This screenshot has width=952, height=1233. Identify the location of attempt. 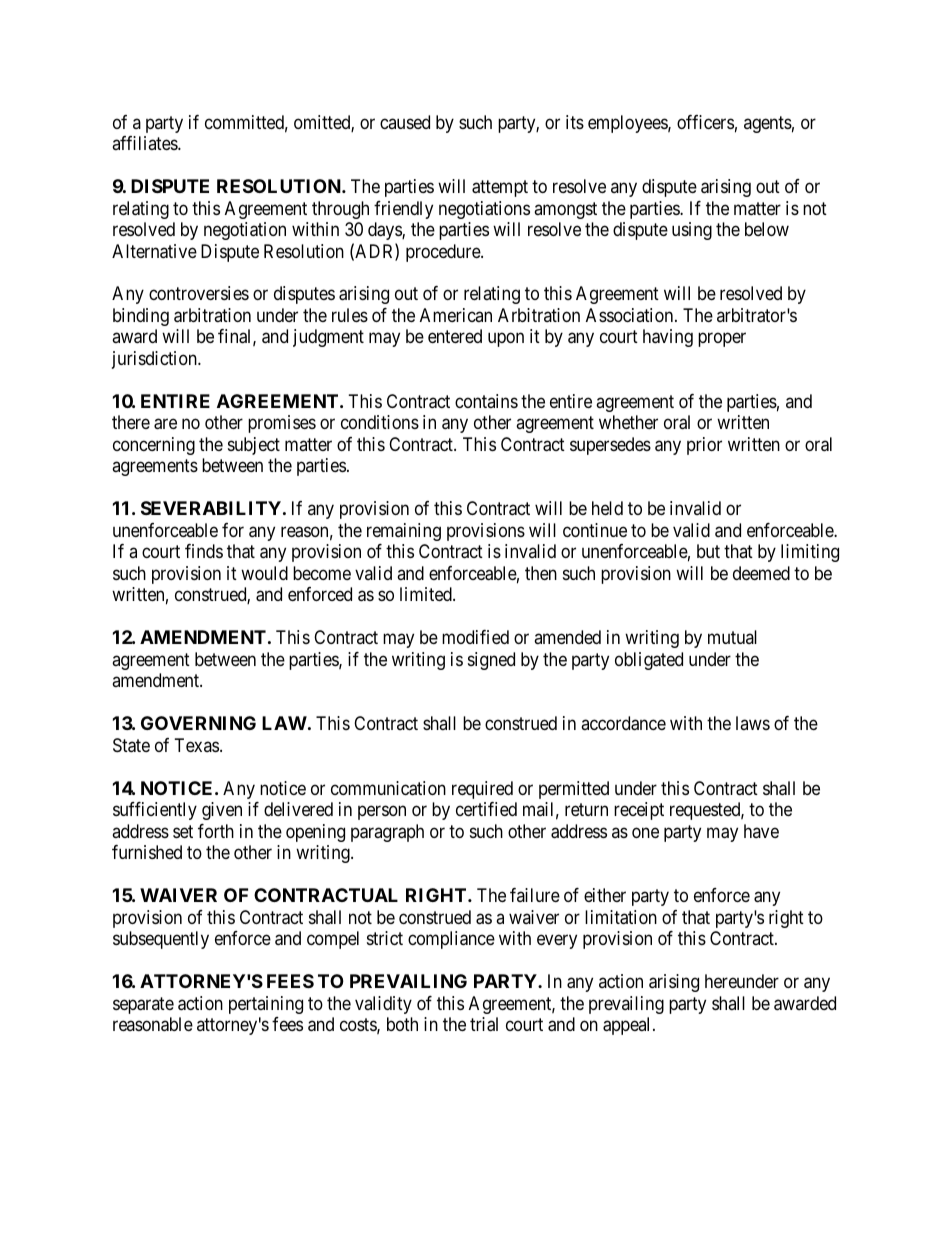
(500, 188).
